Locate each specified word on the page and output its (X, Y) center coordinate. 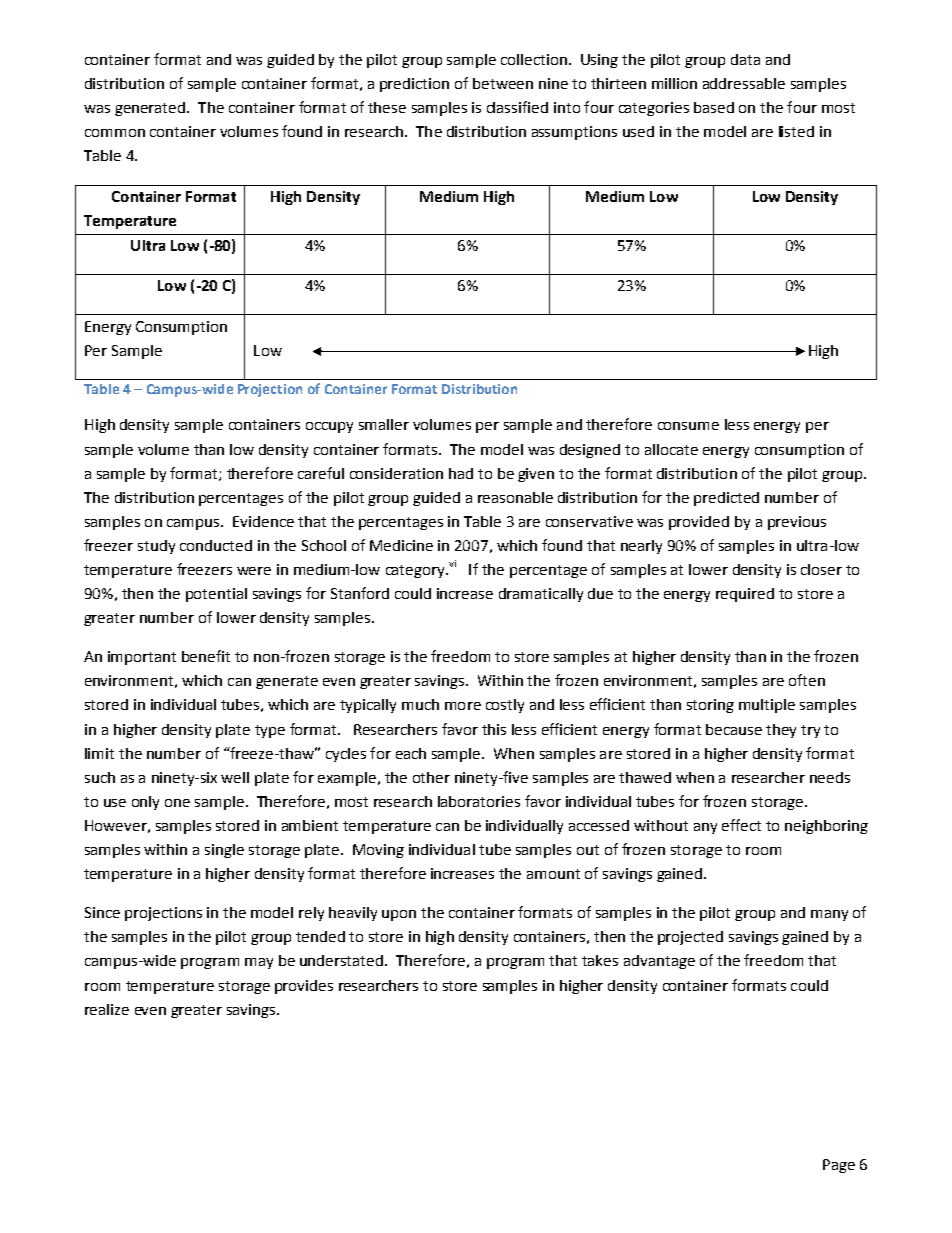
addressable (744, 83)
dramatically (541, 595)
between (503, 83)
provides (304, 987)
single (224, 851)
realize (107, 1009)
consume (688, 426)
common (115, 133)
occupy (329, 427)
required (745, 595)
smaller (384, 424)
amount (553, 874)
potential (216, 595)
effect (741, 825)
